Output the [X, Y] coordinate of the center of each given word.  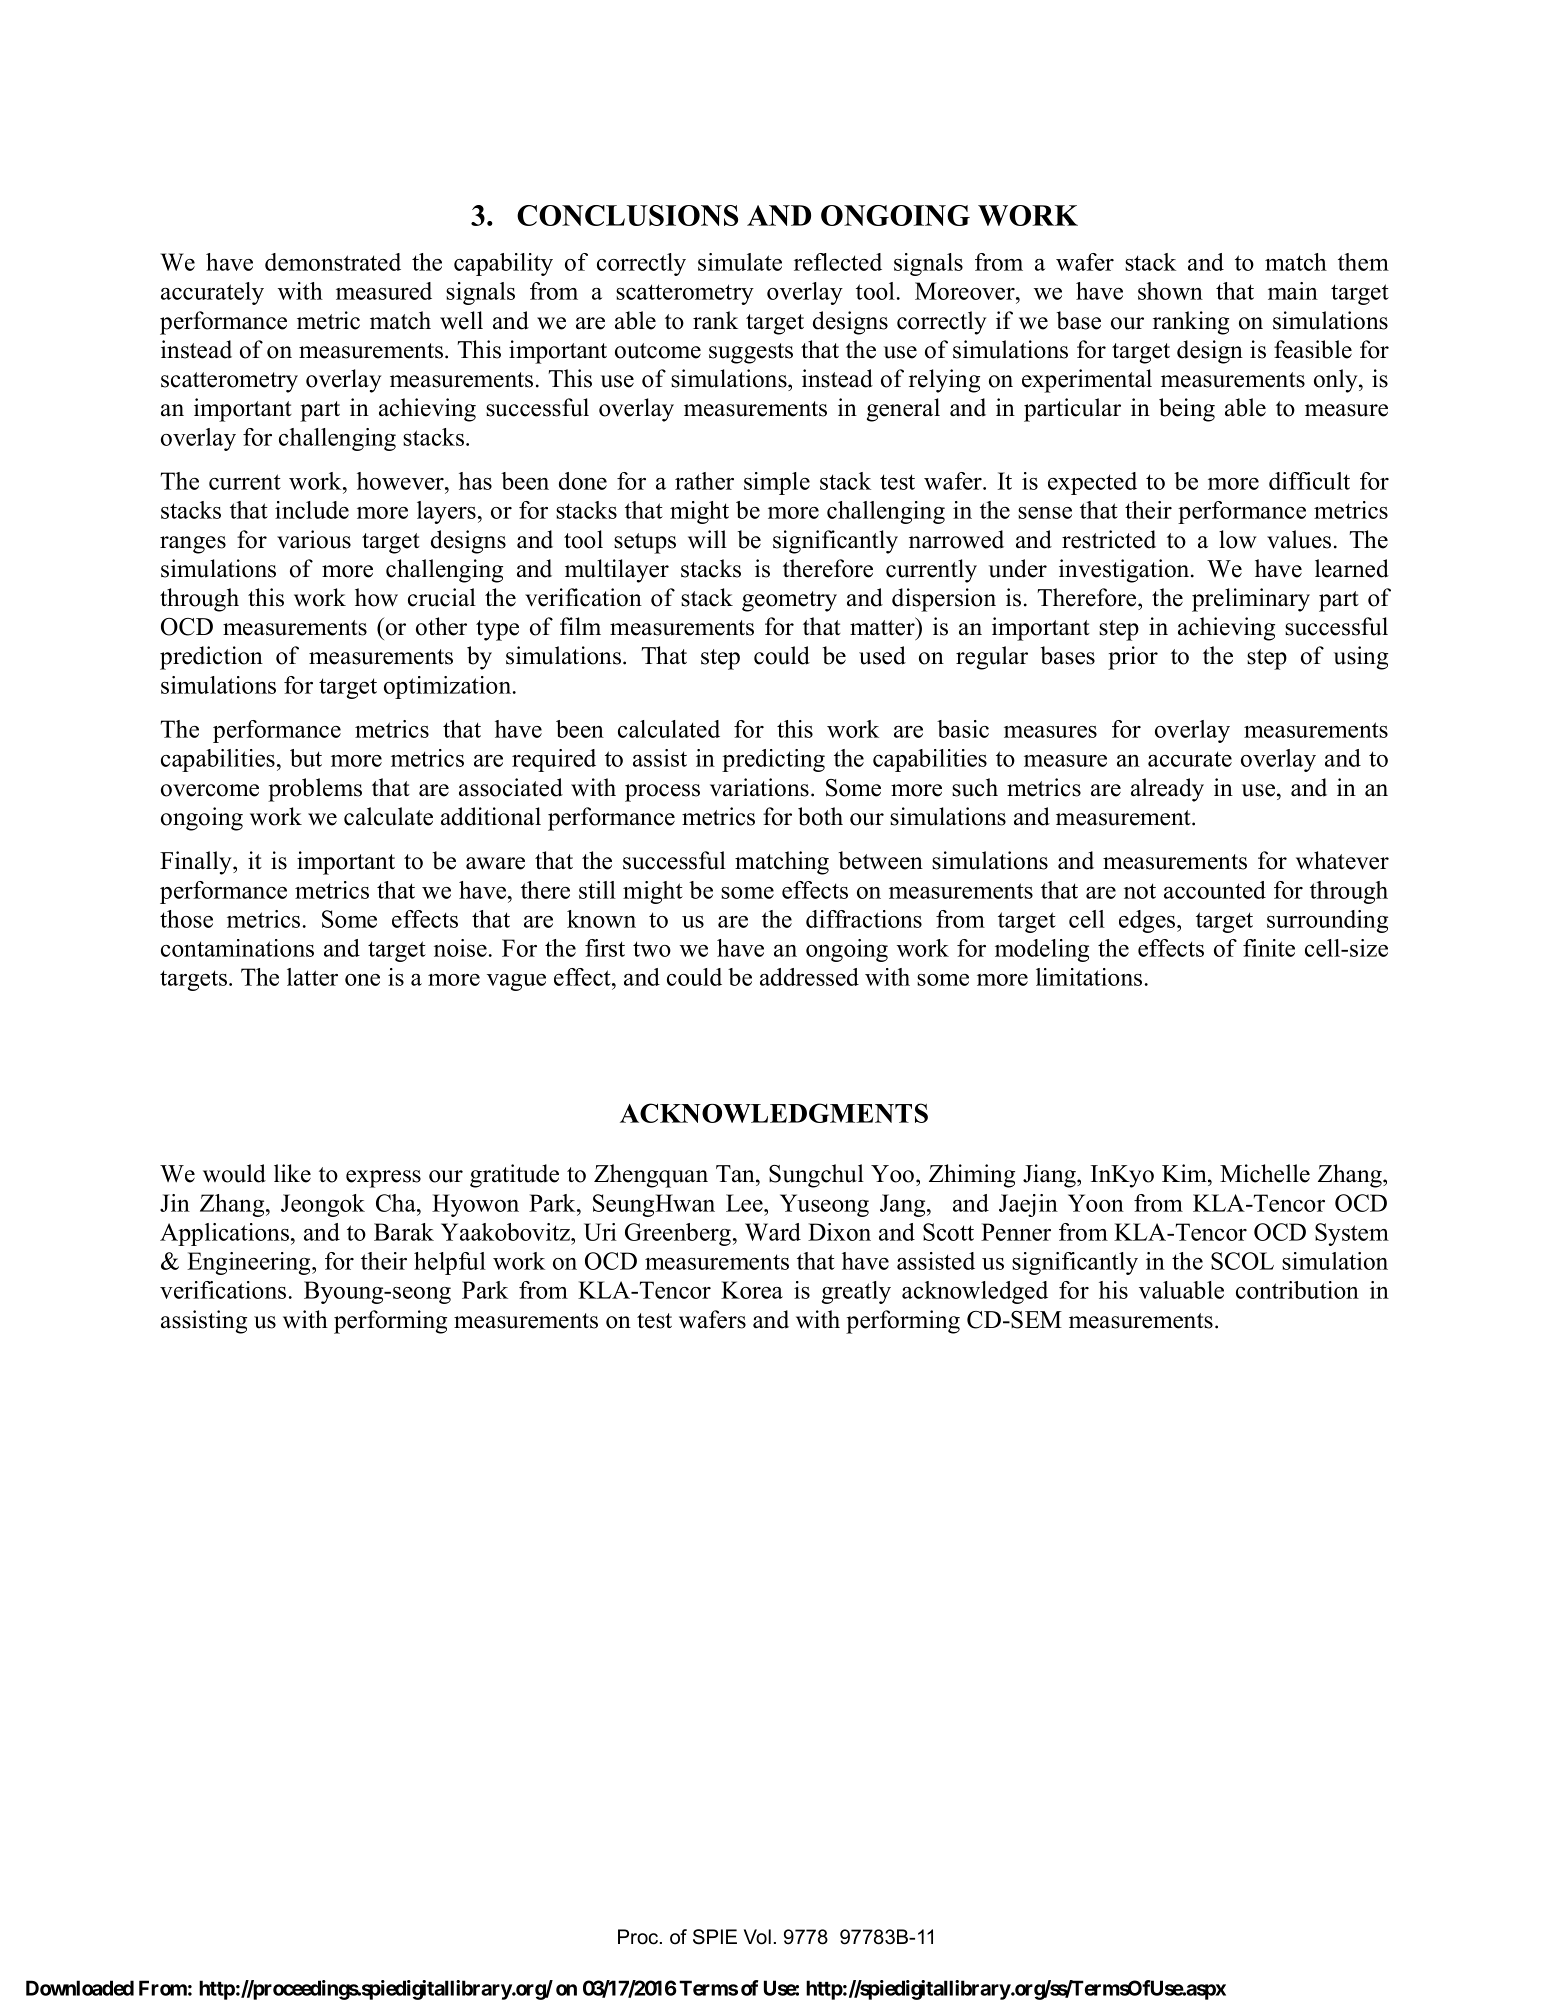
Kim [1185, 1173]
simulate [740, 262]
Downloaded [80, 1988]
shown [1170, 291]
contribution [1297, 1290]
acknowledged [975, 1292]
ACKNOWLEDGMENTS [774, 1113]
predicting [773, 760]
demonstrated [333, 262]
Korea [752, 1290]
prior [1133, 658]
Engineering [250, 1263]
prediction [211, 658]
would [234, 1173]
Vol [757, 1937]
